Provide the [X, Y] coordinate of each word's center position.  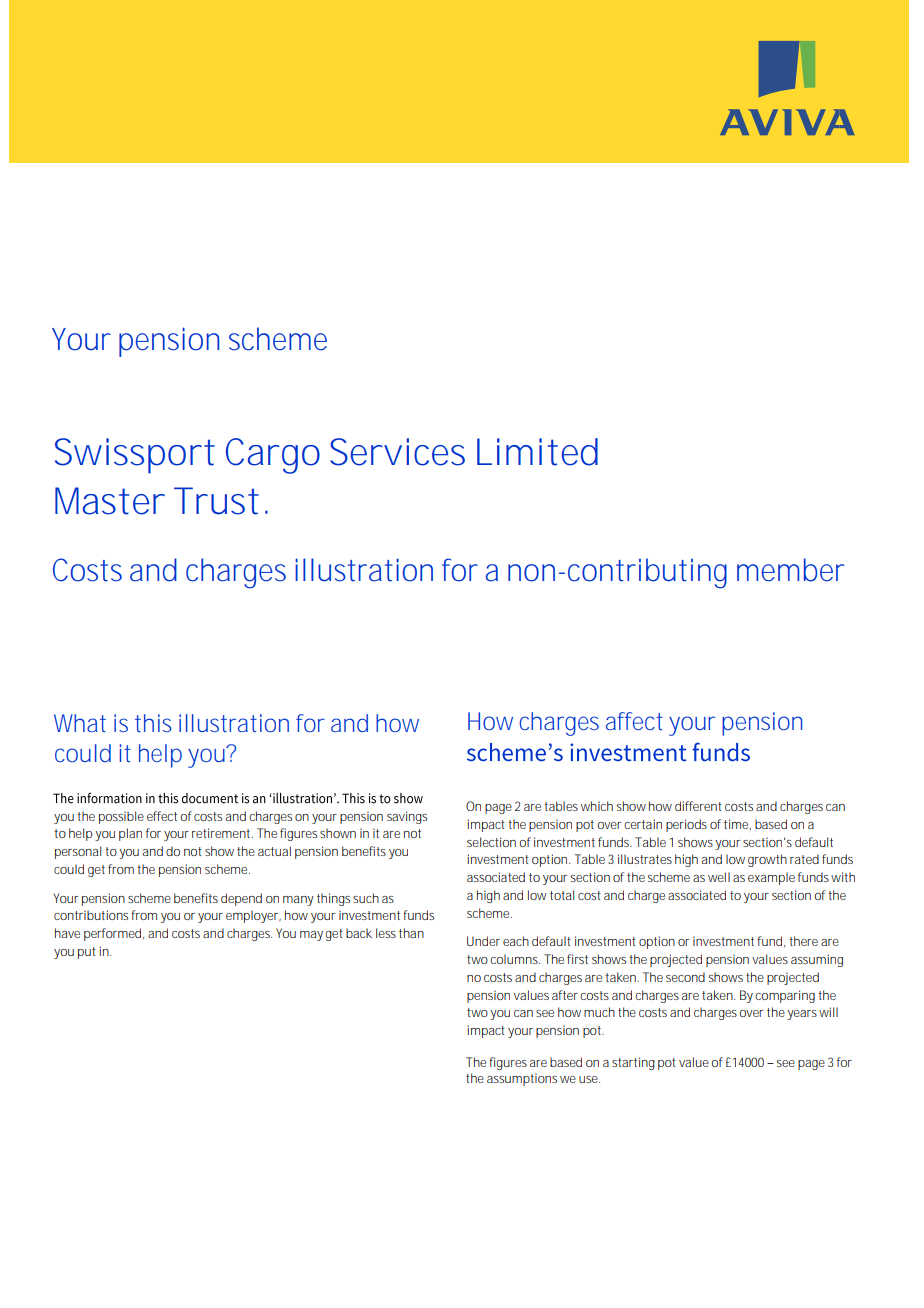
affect [634, 721]
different [698, 806]
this [153, 723]
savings [407, 817]
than [411, 933]
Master [110, 501]
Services [397, 452]
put [87, 953]
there [803, 941]
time [736, 824]
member [791, 570]
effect [162, 816]
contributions [91, 915]
